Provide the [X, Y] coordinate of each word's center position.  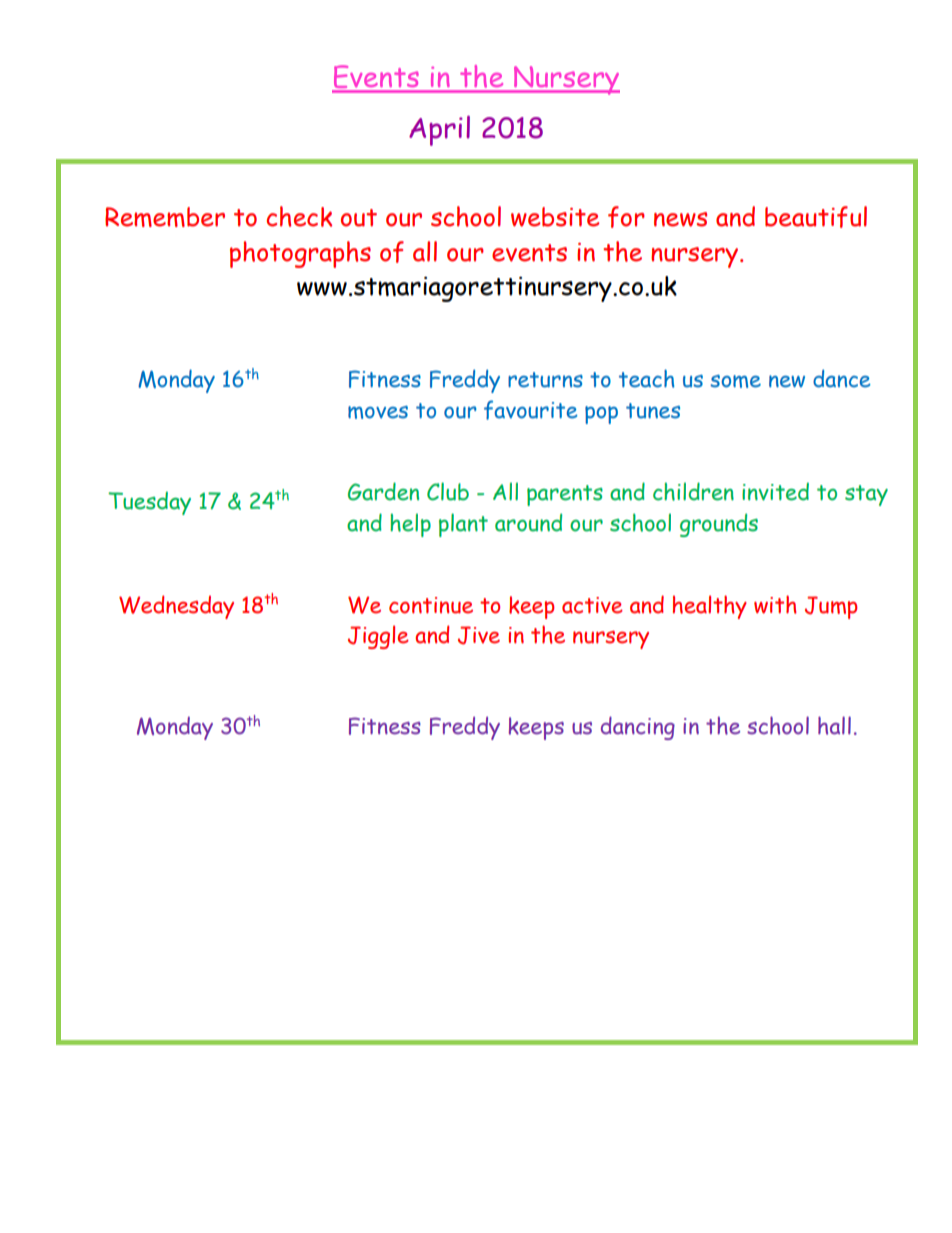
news [680, 219]
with [775, 604]
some [735, 381]
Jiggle [378, 637]
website [555, 217]
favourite [531, 410]
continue [431, 605]
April [439, 131]
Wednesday [176, 607]
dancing [638, 728]
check [299, 216]
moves [378, 412]
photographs [300, 254]
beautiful [816, 217]
